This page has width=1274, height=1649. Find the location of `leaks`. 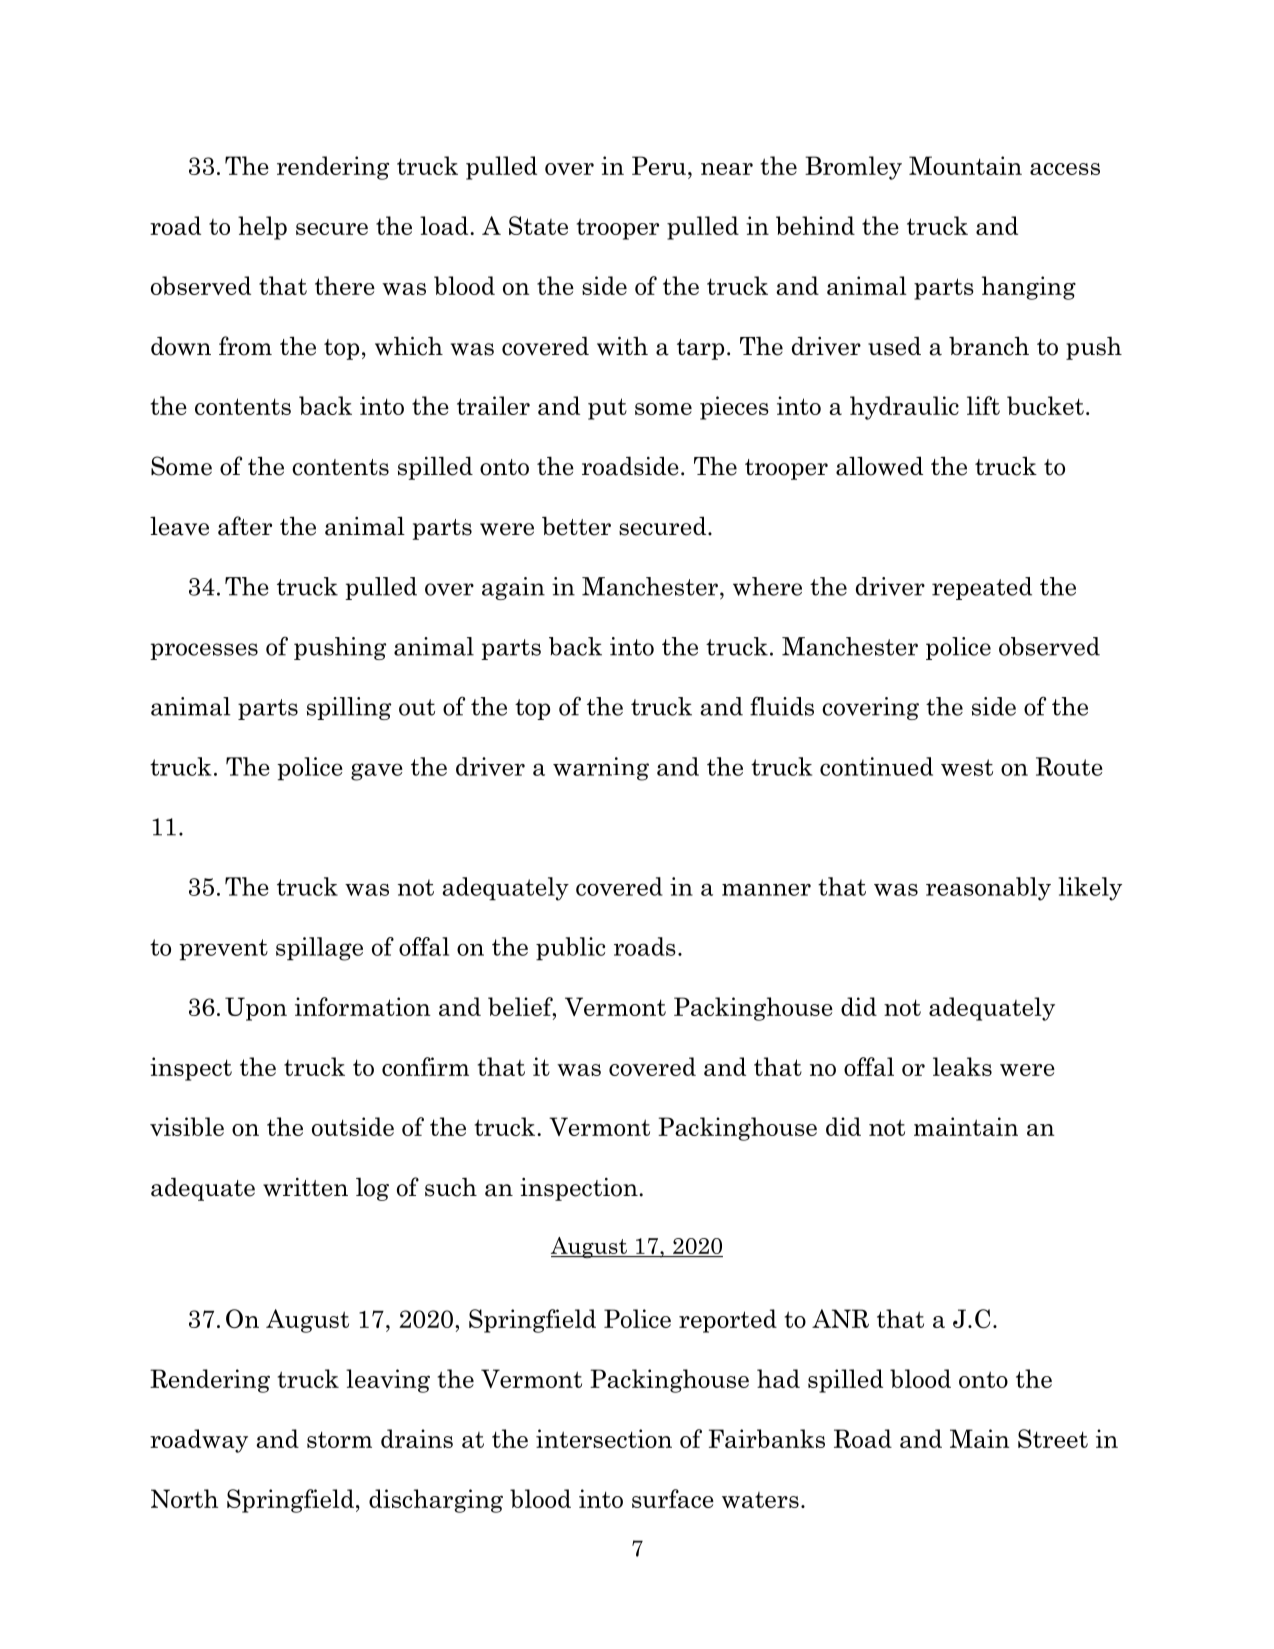

leaks is located at coordinates (962, 1066).
